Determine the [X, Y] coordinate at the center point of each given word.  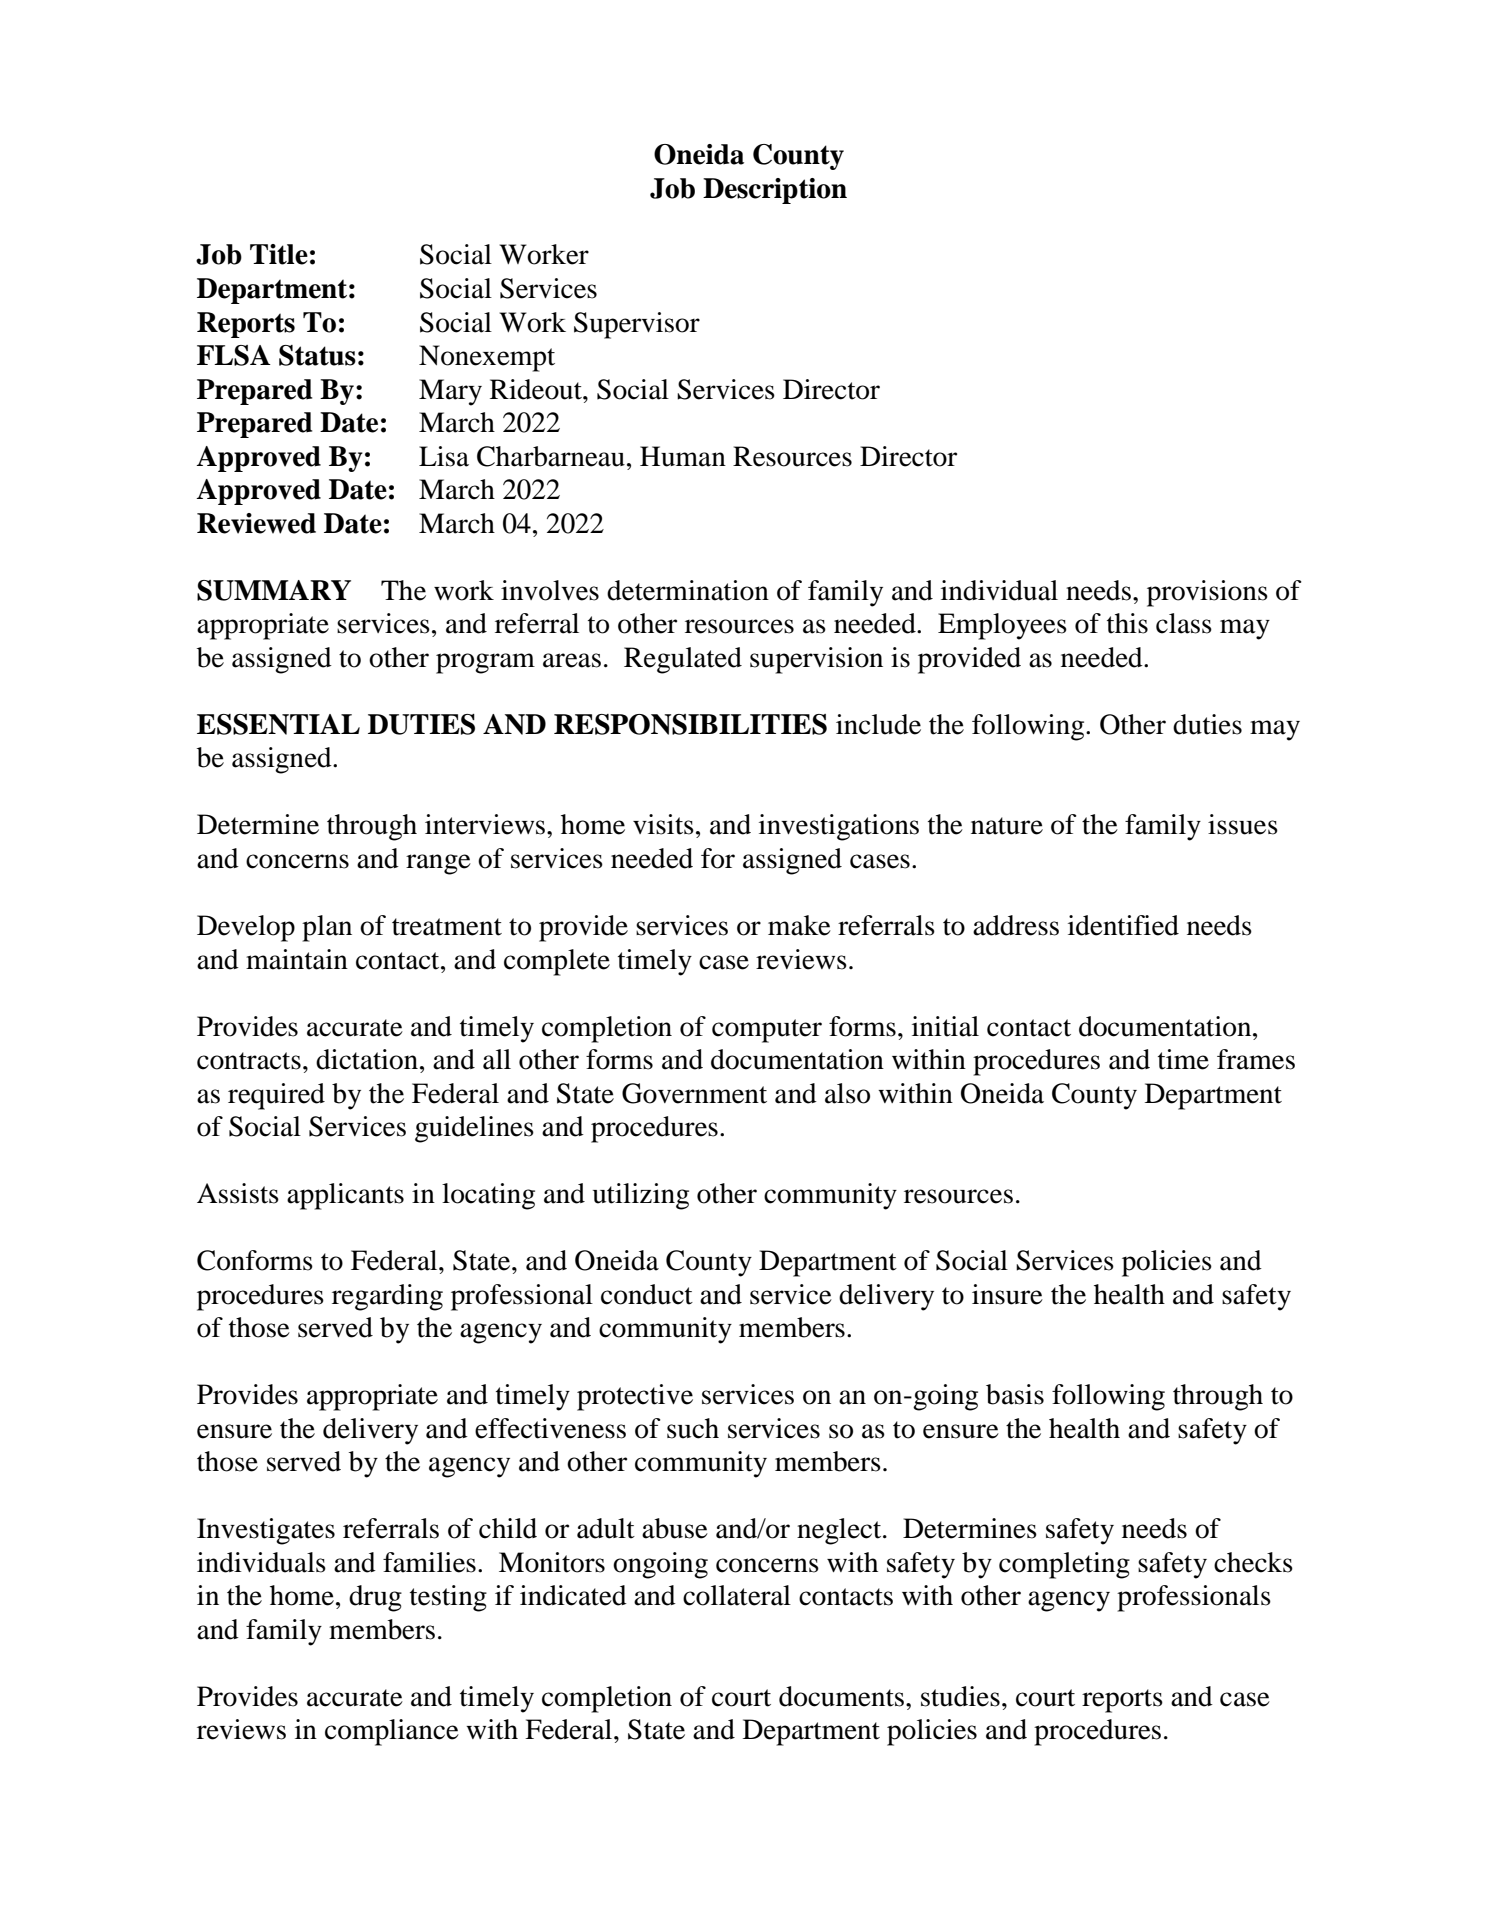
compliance [392, 1732]
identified [1123, 925]
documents [841, 1696]
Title [279, 254]
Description [775, 191]
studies [960, 1696]
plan [327, 928]
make [799, 925]
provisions [1207, 593]
